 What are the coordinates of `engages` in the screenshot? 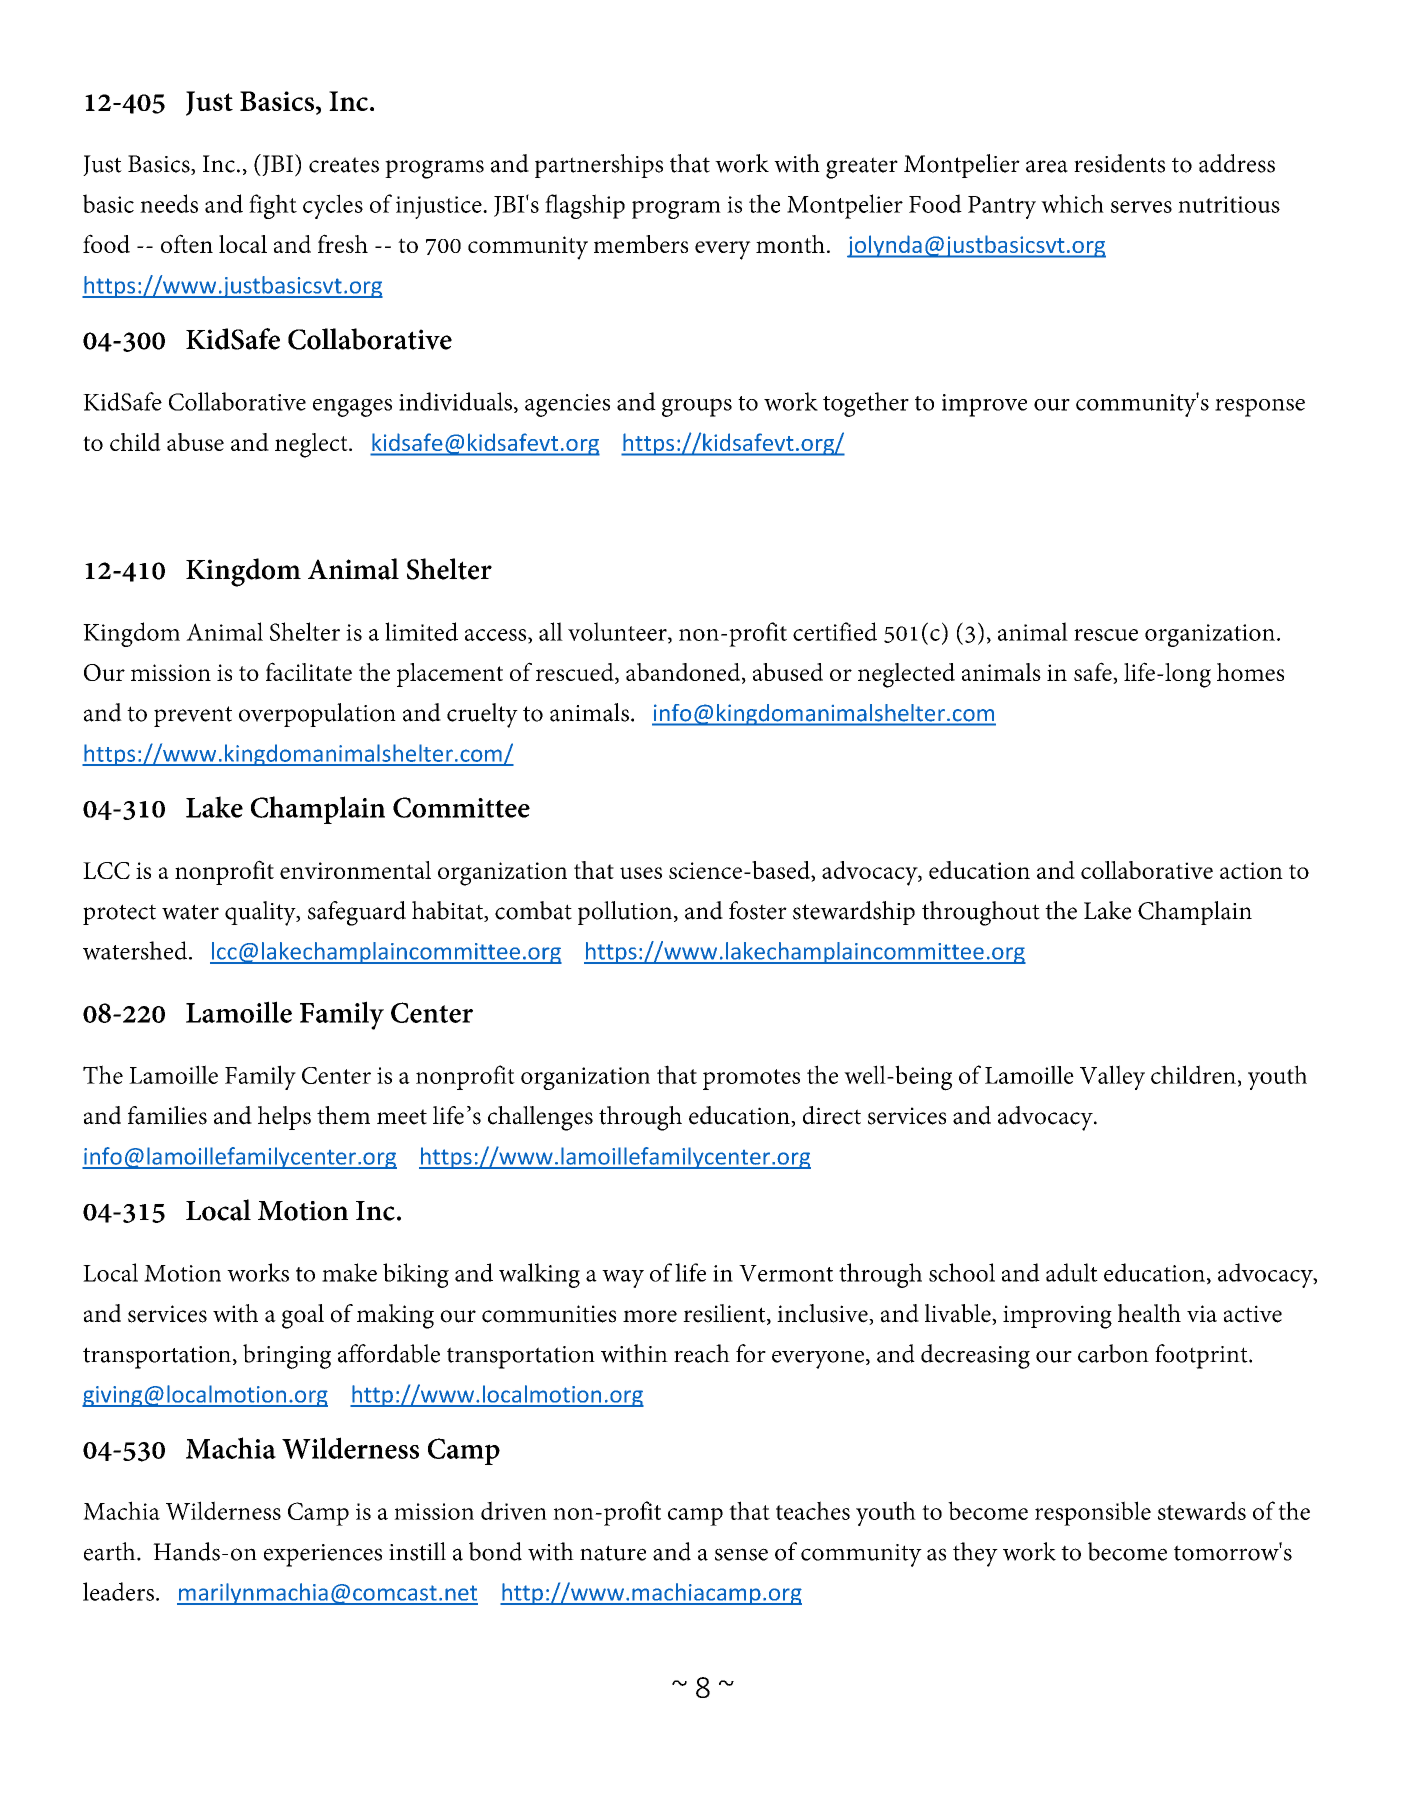 It's located at (352, 408).
